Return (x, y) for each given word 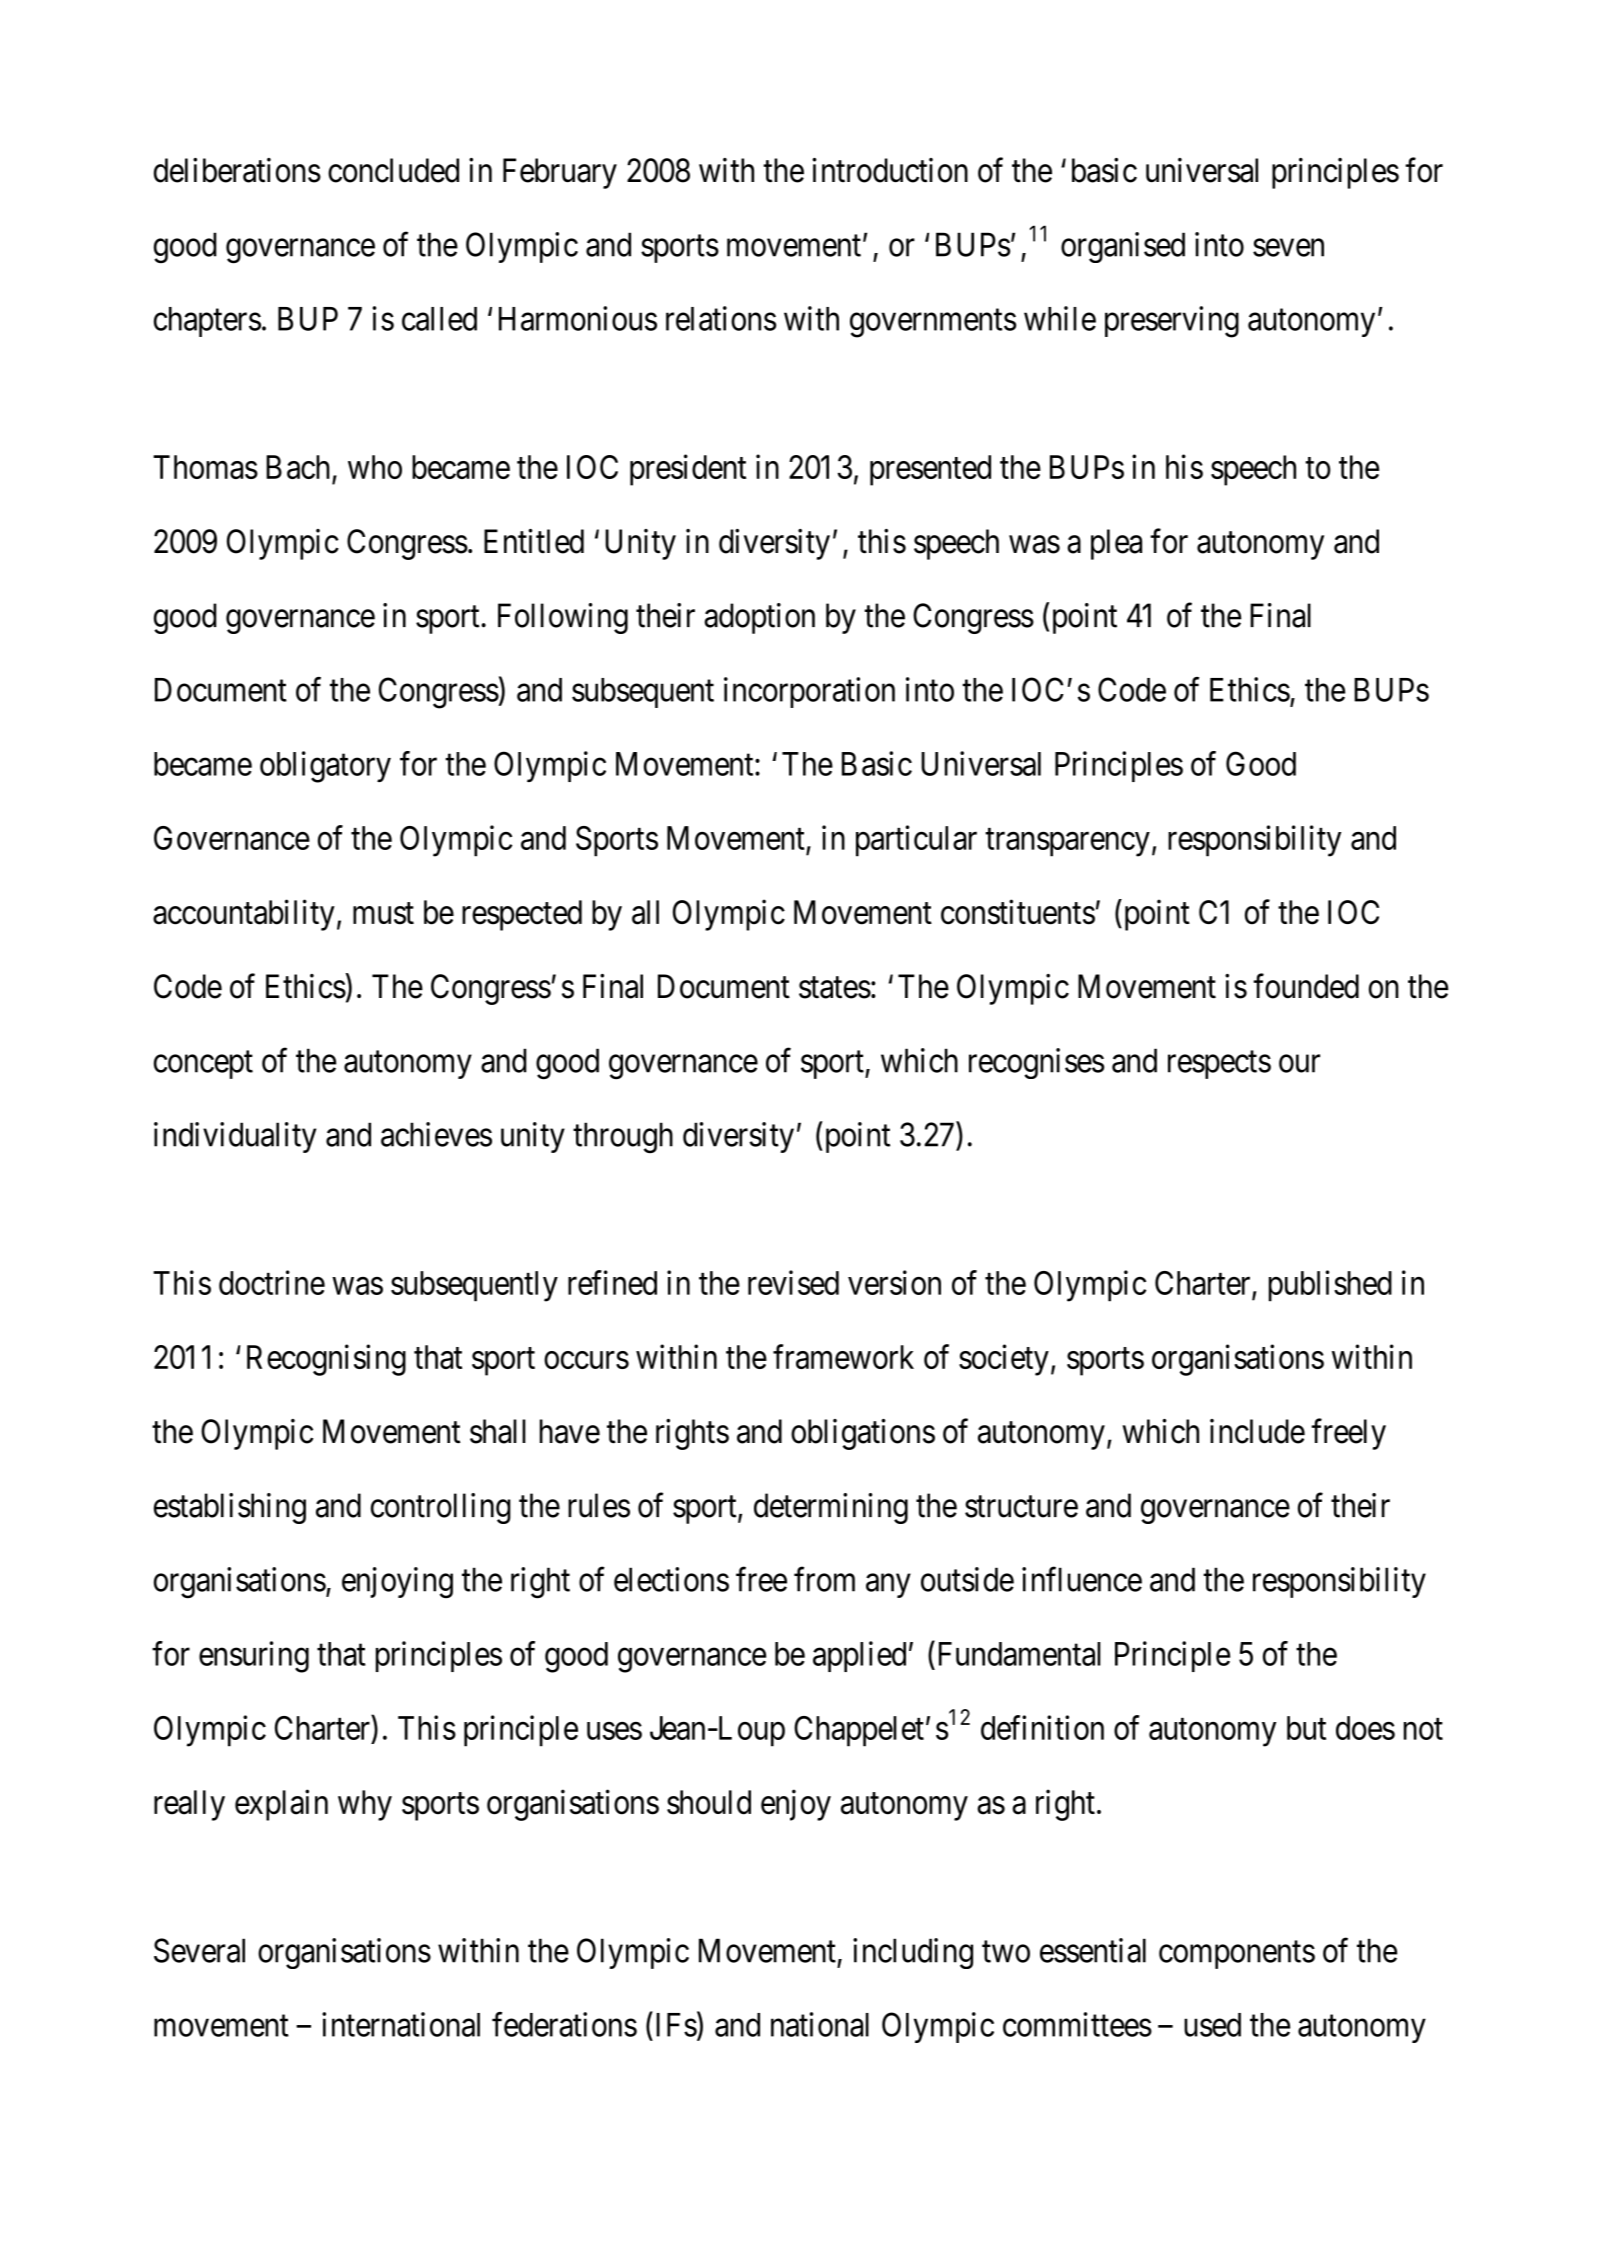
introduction (890, 170)
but (1306, 1728)
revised (793, 1282)
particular (916, 841)
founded (1306, 986)
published (1330, 1286)
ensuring (254, 1657)
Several (199, 1950)
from (824, 1579)
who (375, 467)
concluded (393, 170)
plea (1116, 544)
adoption (759, 618)
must (383, 914)
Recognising (326, 1360)
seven (1288, 248)
